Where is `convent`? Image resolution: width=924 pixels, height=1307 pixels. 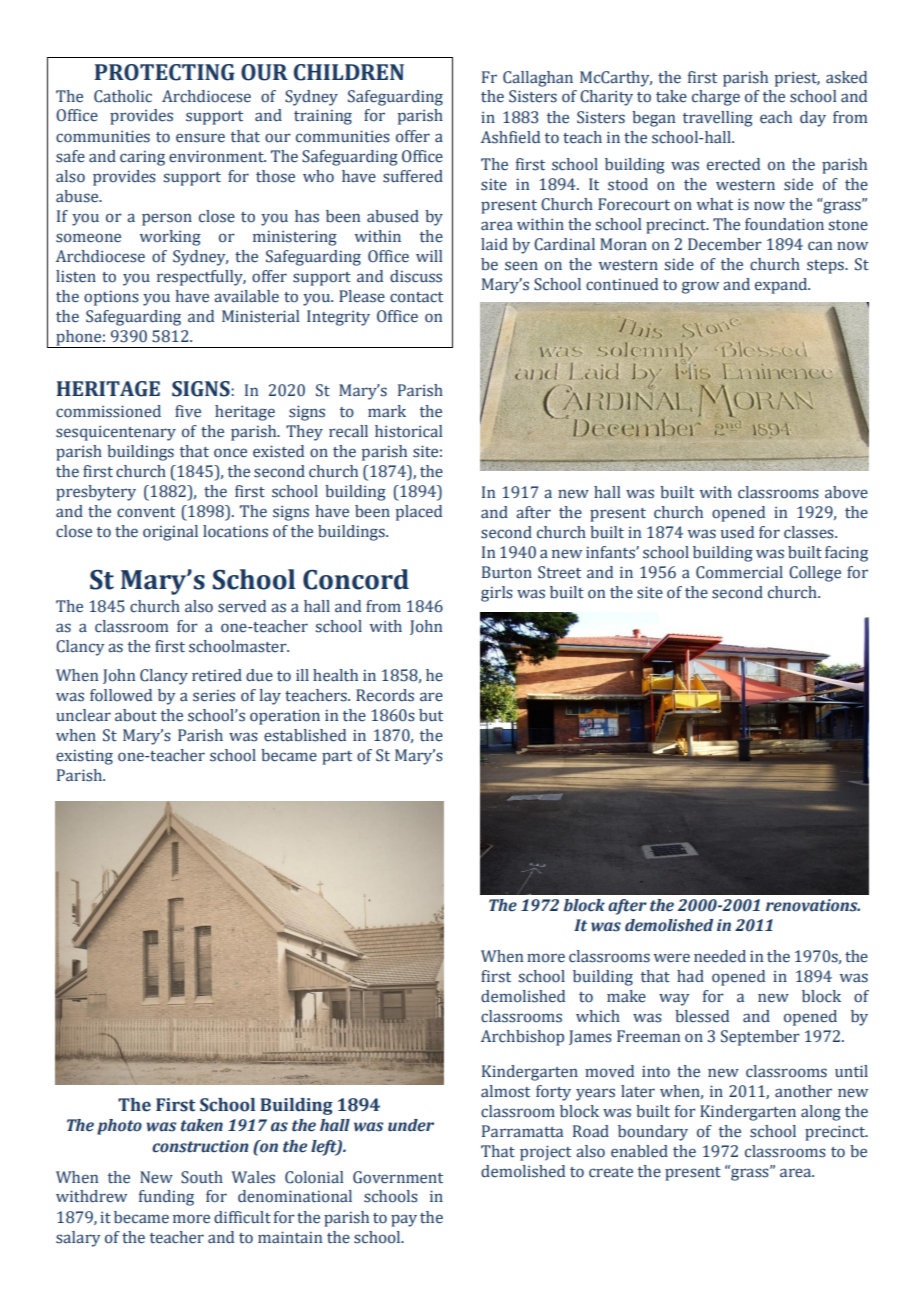 convent is located at coordinates (146, 512).
